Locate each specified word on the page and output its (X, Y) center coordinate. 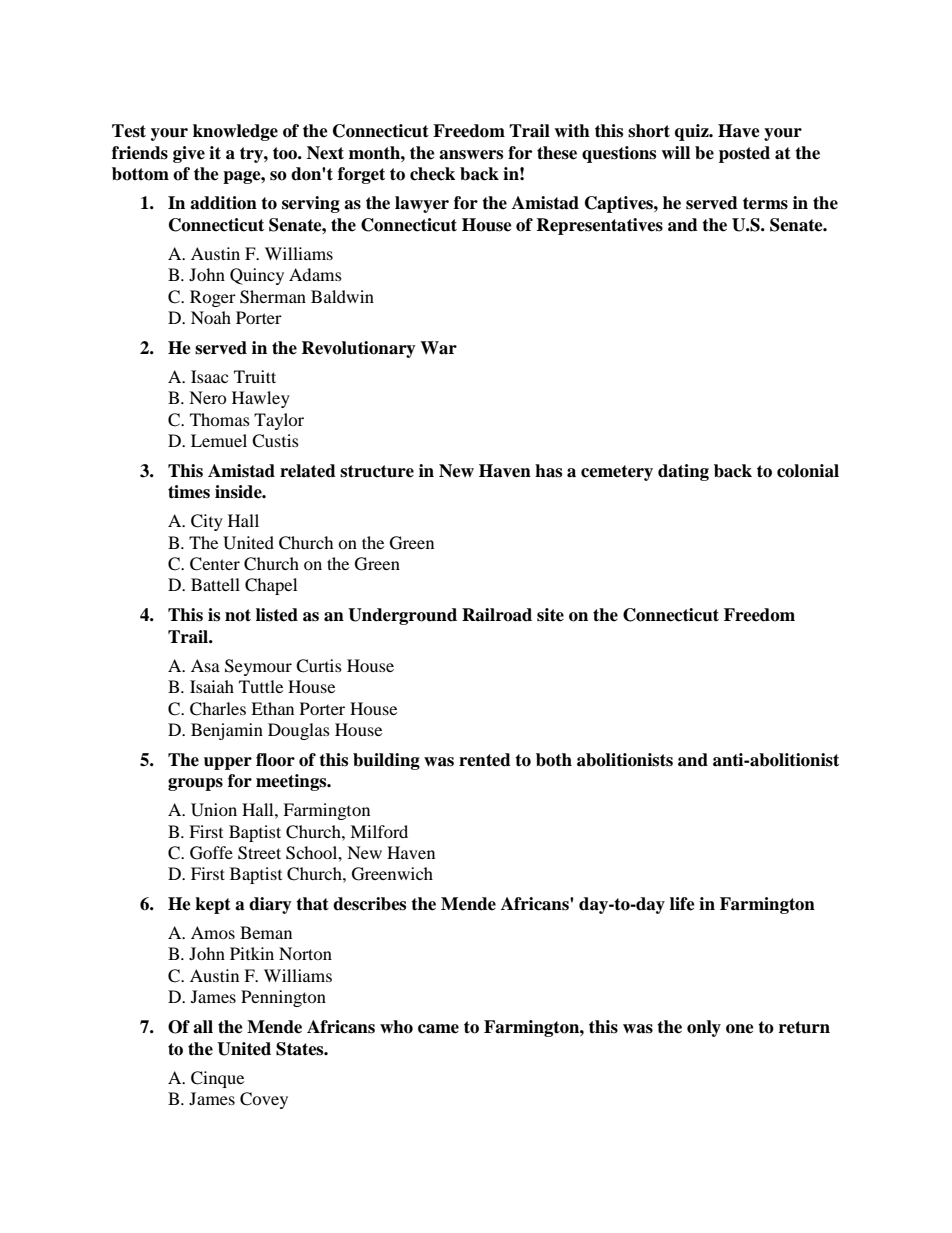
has (548, 471)
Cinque (217, 1079)
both (554, 760)
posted (744, 154)
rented (485, 760)
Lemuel (219, 440)
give (189, 154)
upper (228, 763)
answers (471, 155)
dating (683, 472)
